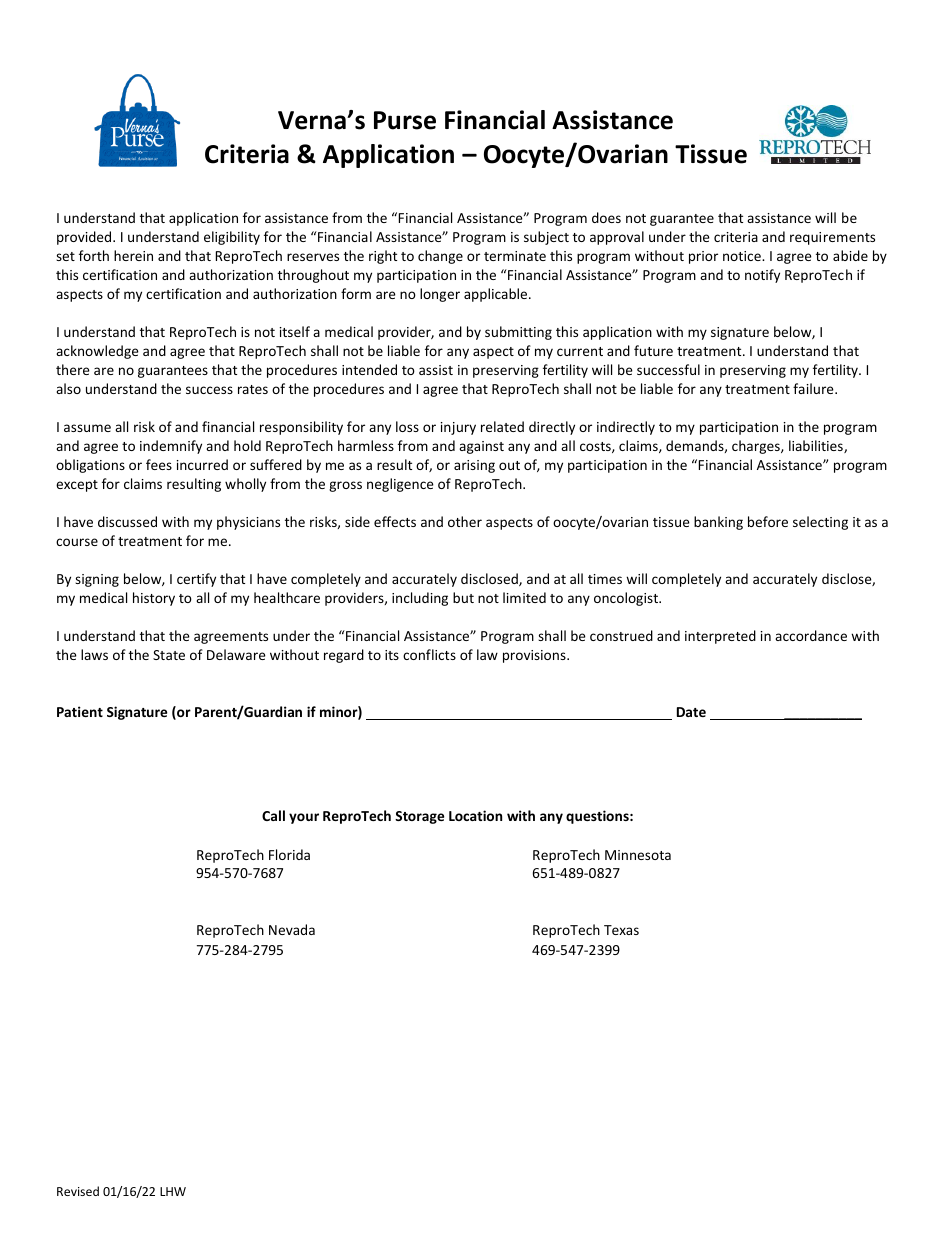 This screenshot has width=952, height=1233. What do you see at coordinates (621, 930) in the screenshot?
I see `Texas` at bounding box center [621, 930].
